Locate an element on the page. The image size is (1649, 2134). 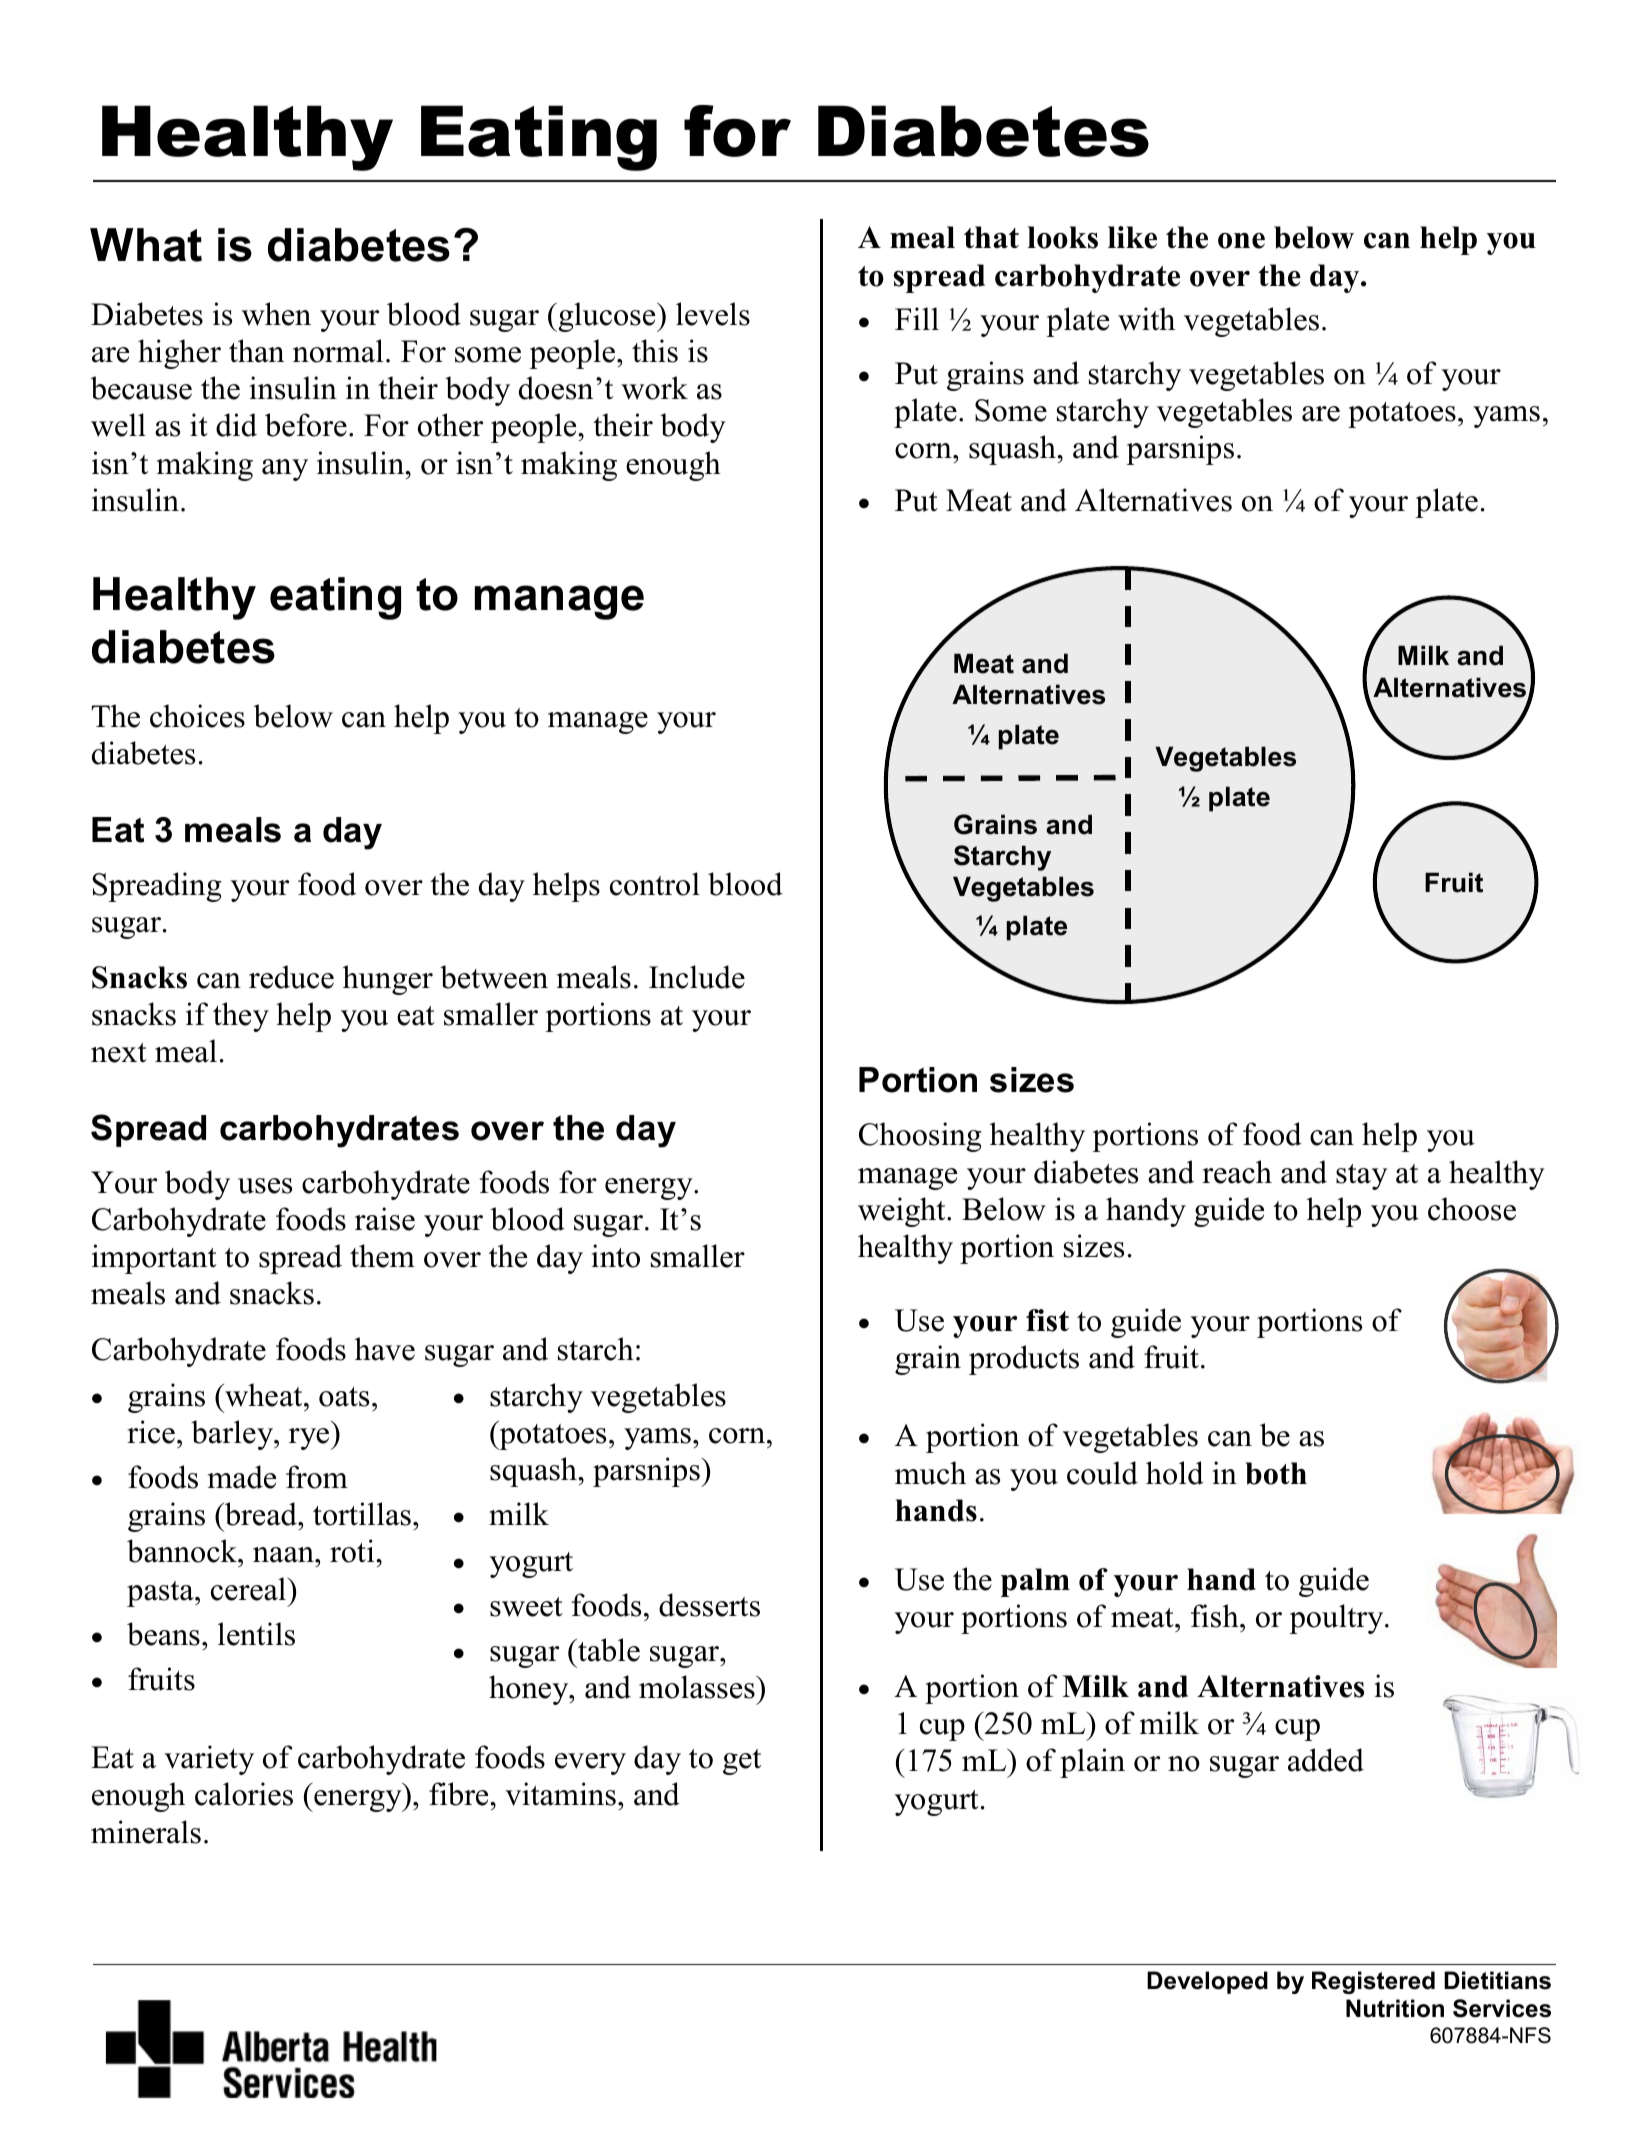
control is located at coordinates (655, 884).
